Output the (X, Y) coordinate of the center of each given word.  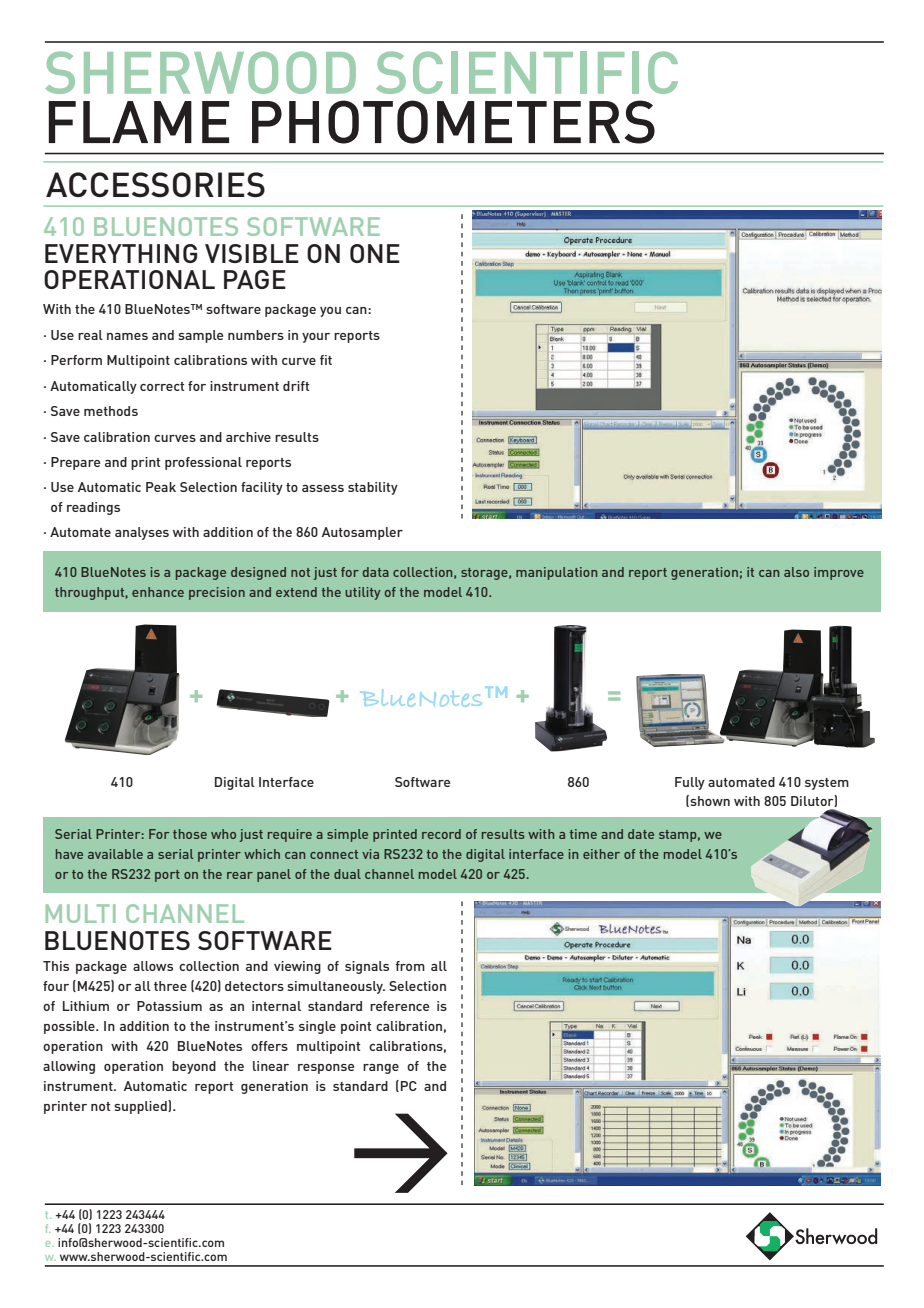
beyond (194, 1067)
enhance (158, 592)
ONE (375, 253)
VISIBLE (252, 253)
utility (363, 593)
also (796, 572)
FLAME (139, 122)
